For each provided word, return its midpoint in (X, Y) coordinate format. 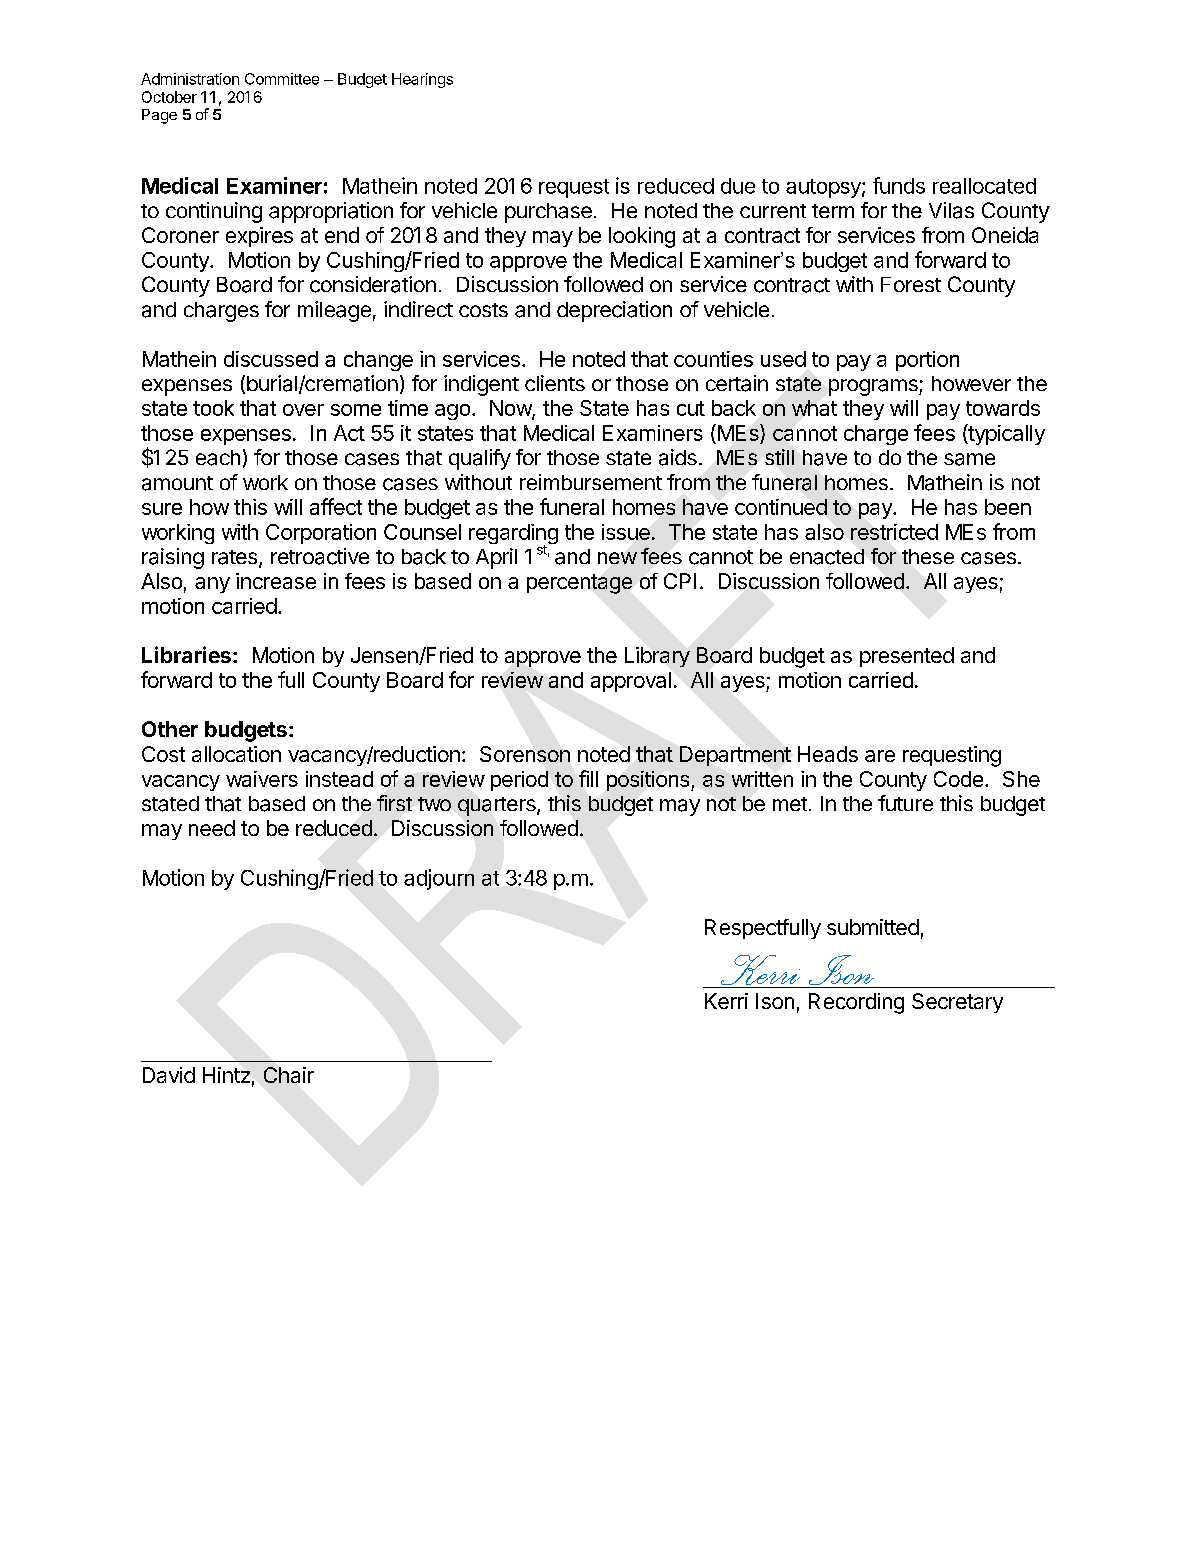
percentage (579, 584)
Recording (856, 1003)
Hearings (422, 80)
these (928, 556)
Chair (289, 1075)
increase (276, 581)
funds (899, 185)
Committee (282, 79)
